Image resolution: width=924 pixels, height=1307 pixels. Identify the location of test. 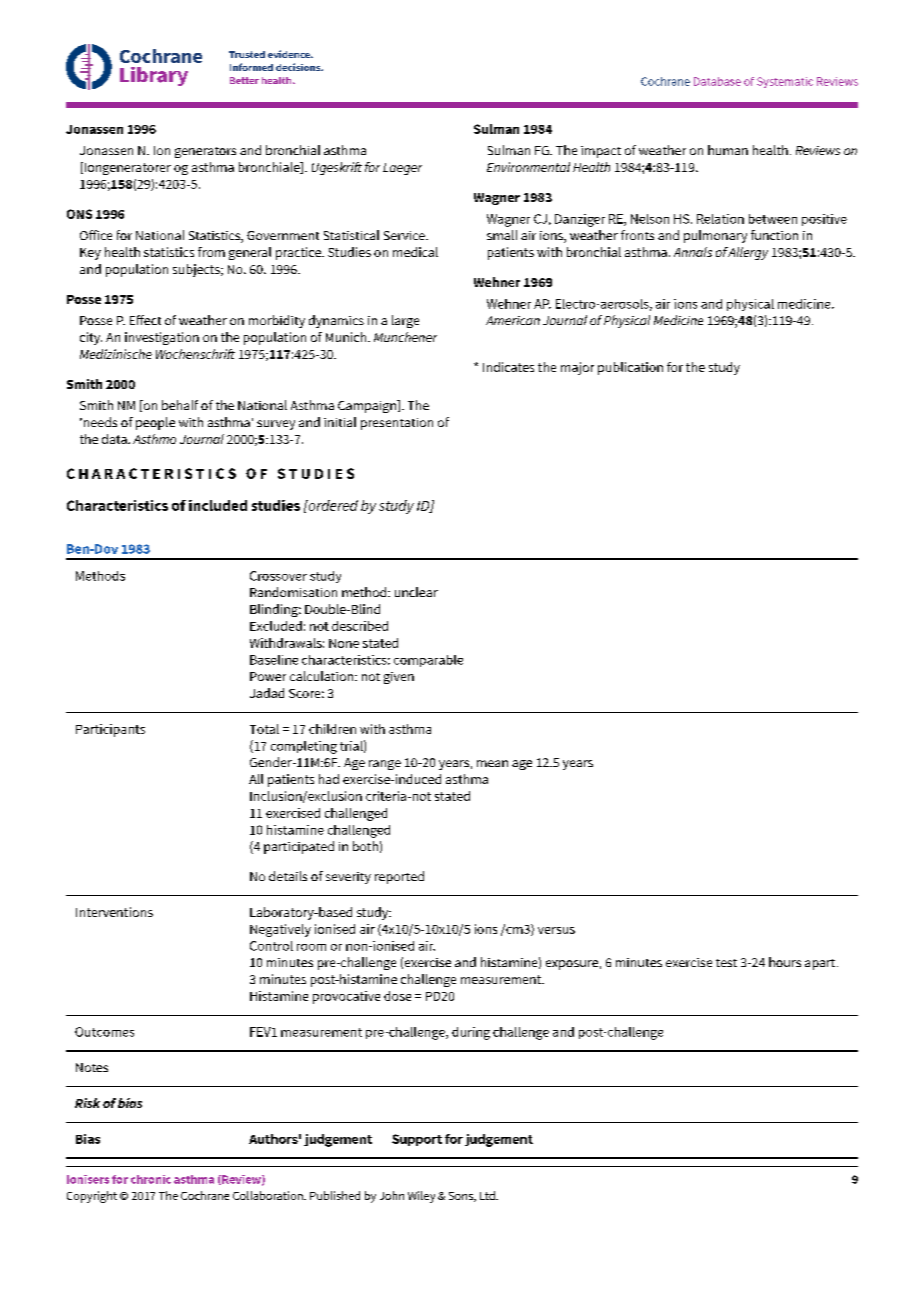
(726, 963).
